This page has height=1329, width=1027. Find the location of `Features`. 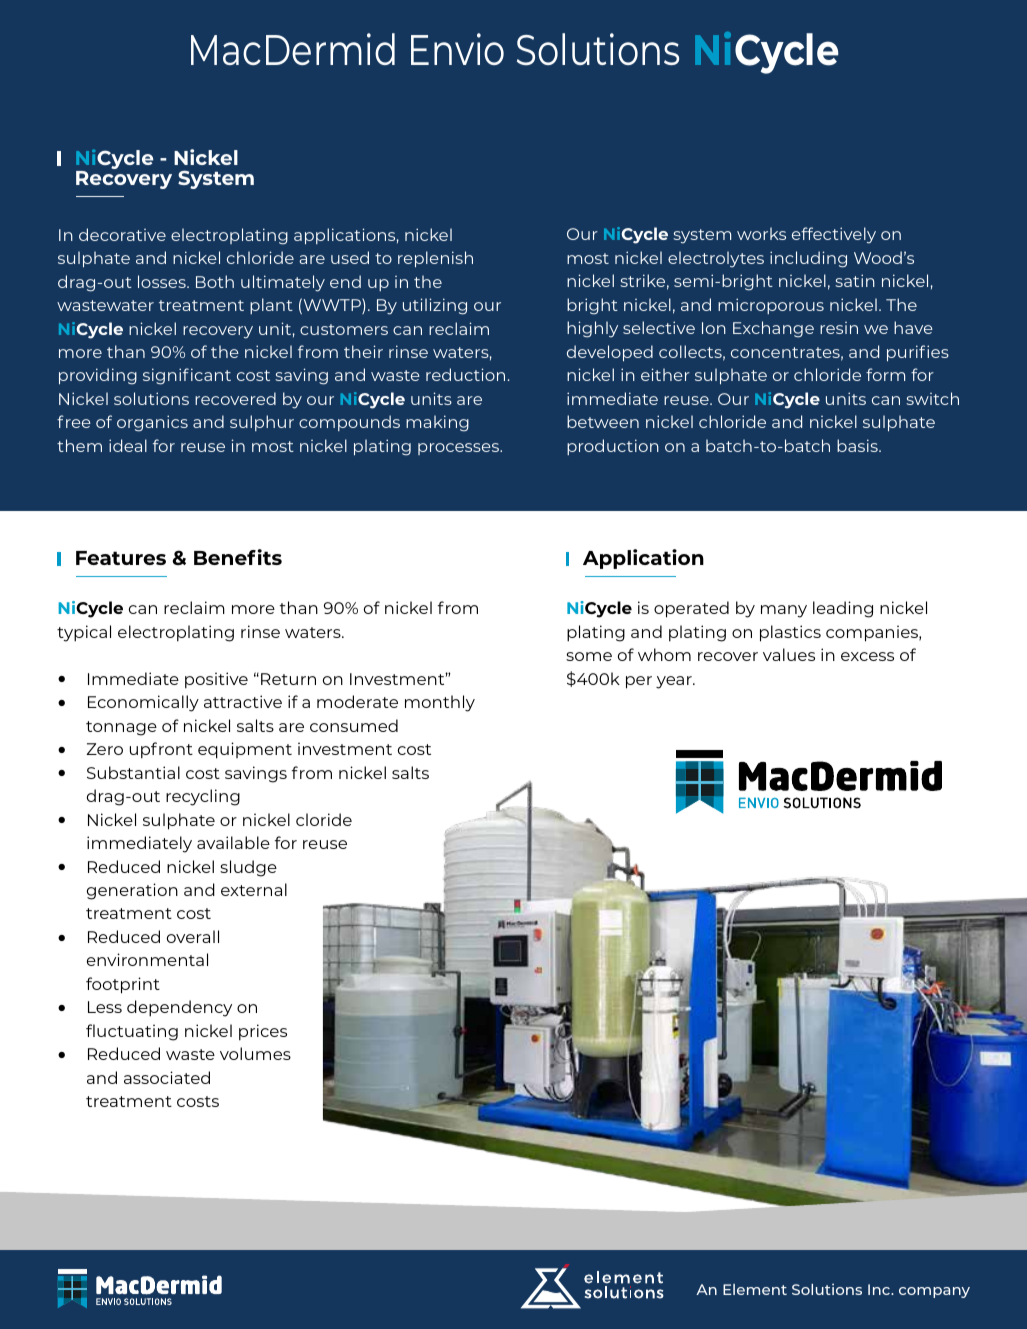

Features is located at coordinates (121, 558).
